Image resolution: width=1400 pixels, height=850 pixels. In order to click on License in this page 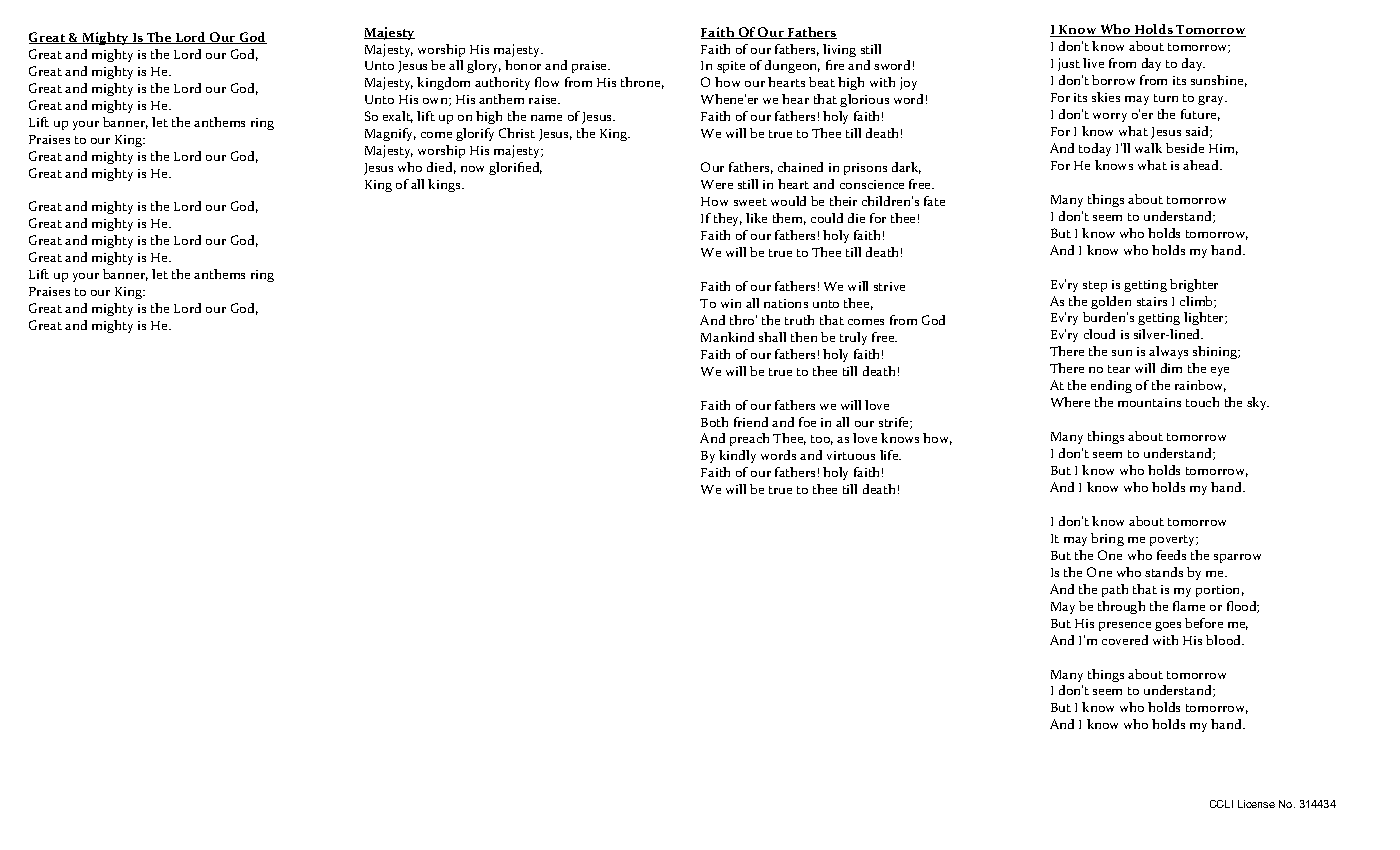, I will do `click(1256, 804)`.
